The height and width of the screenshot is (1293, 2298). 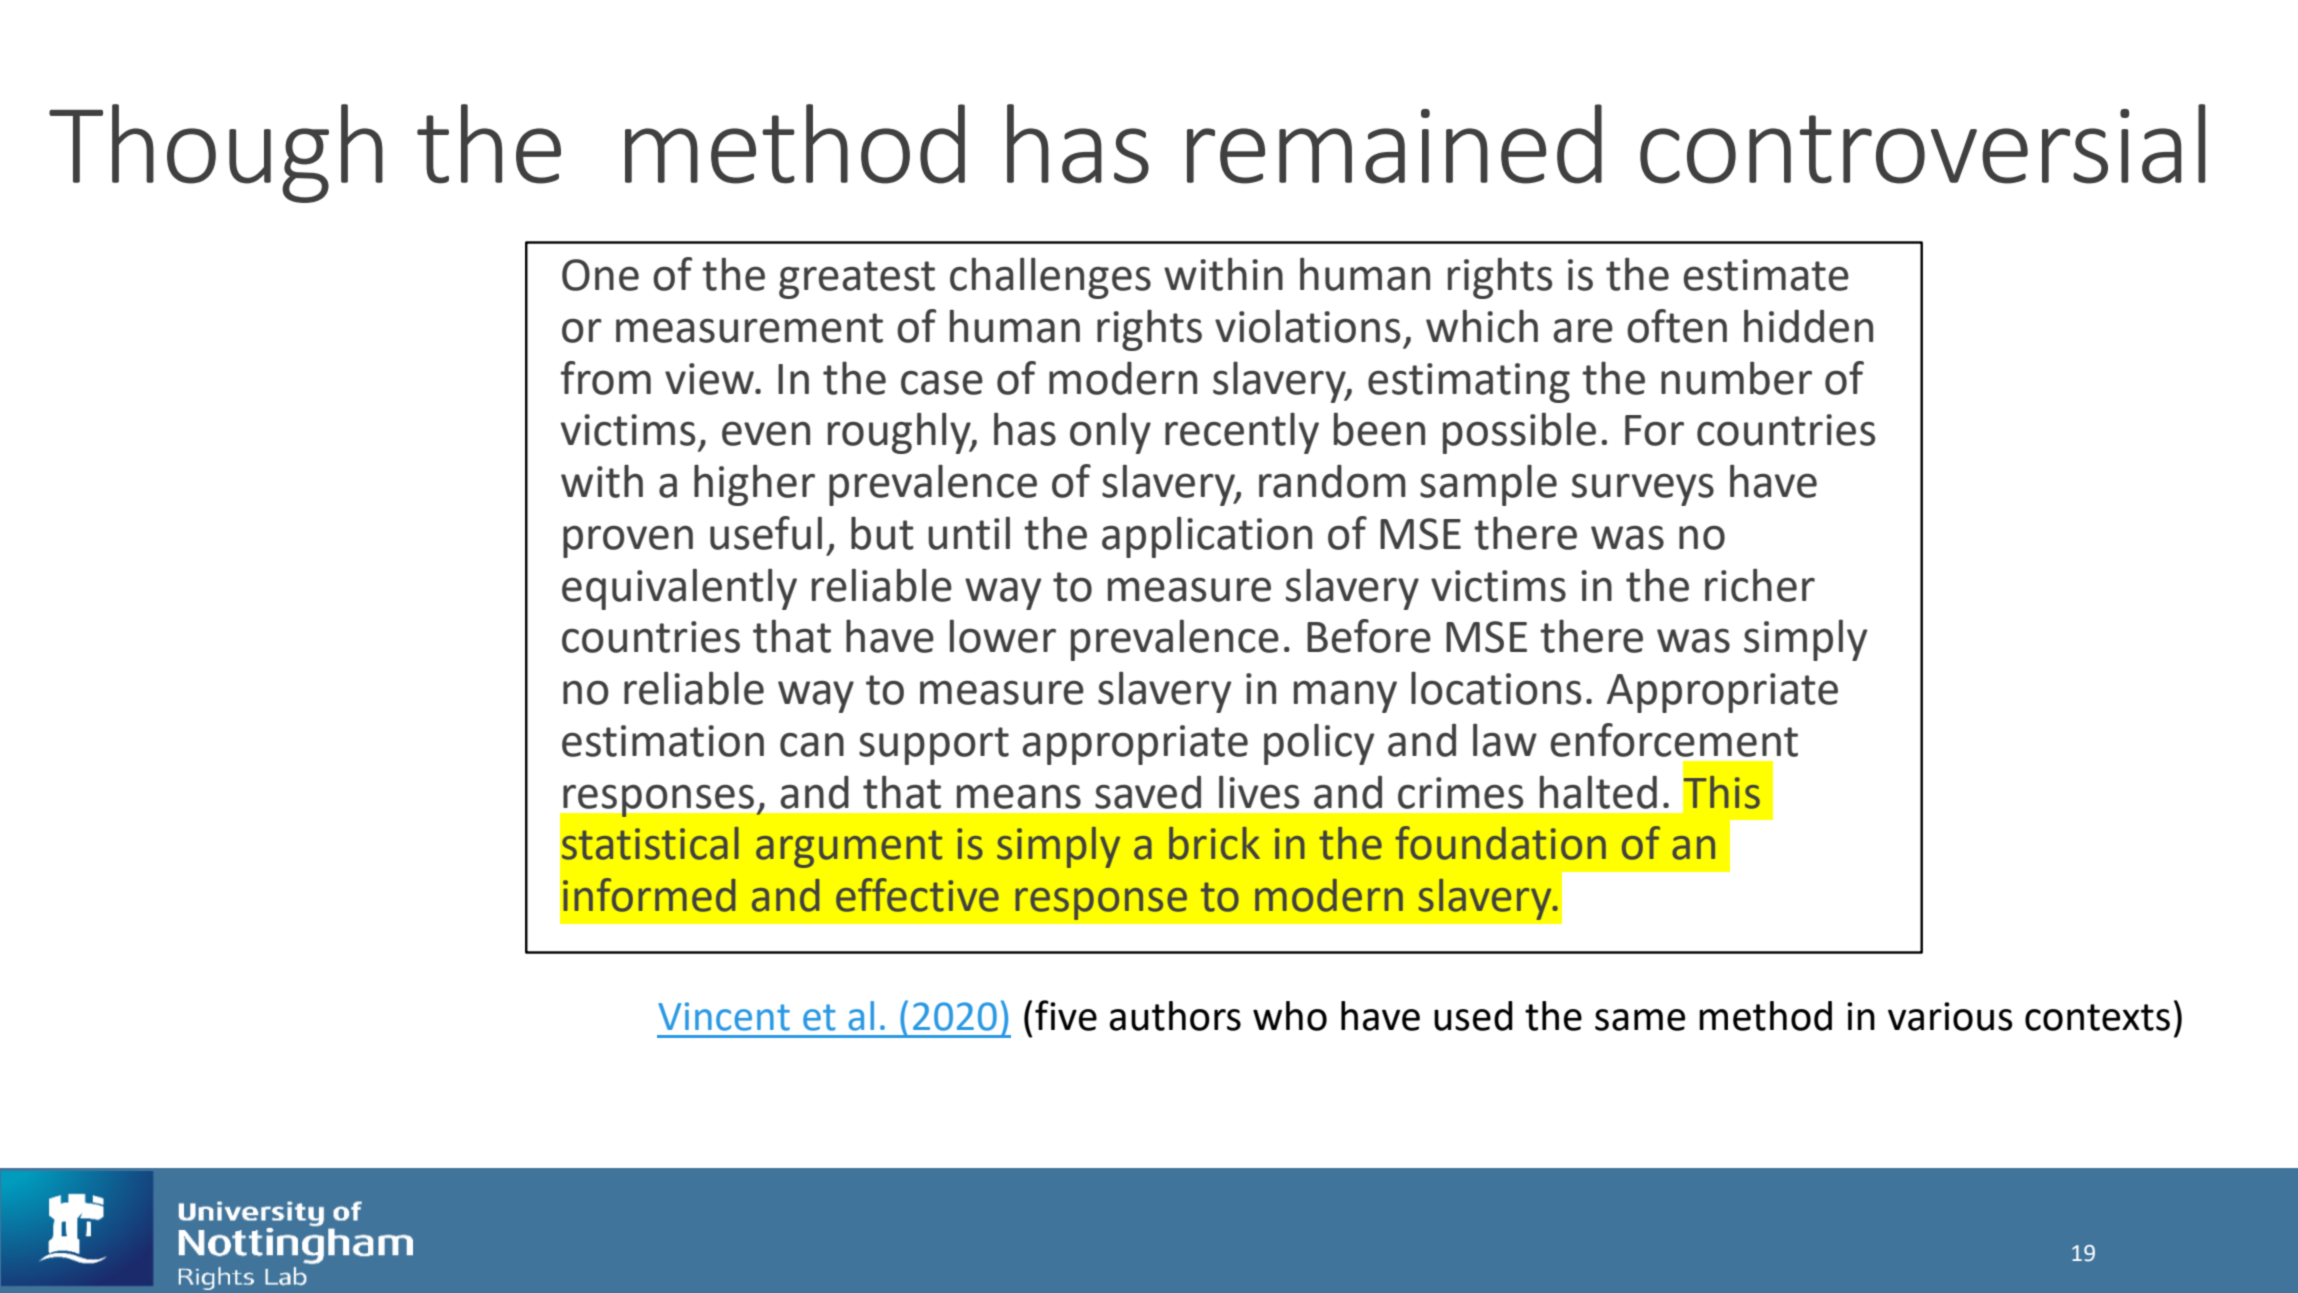 I want to click on even, so click(x=766, y=433).
